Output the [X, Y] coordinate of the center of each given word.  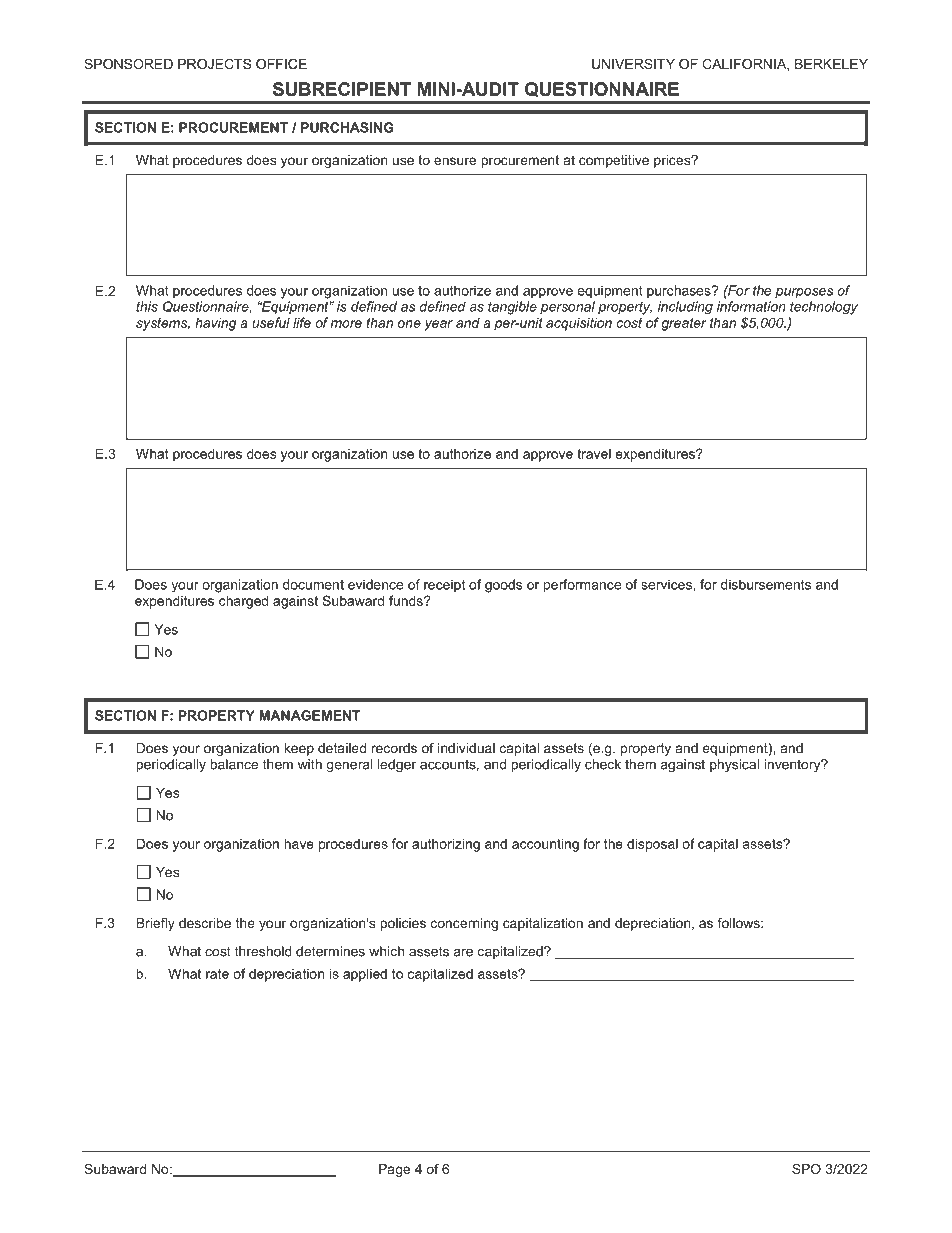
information [751, 306]
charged [243, 602]
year [438, 325]
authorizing [446, 845]
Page [394, 1170]
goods [503, 586]
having [215, 324]
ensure [455, 161]
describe [205, 923]
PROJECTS [214, 64]
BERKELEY [831, 64]
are [463, 953]
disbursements [766, 584]
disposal [652, 845]
